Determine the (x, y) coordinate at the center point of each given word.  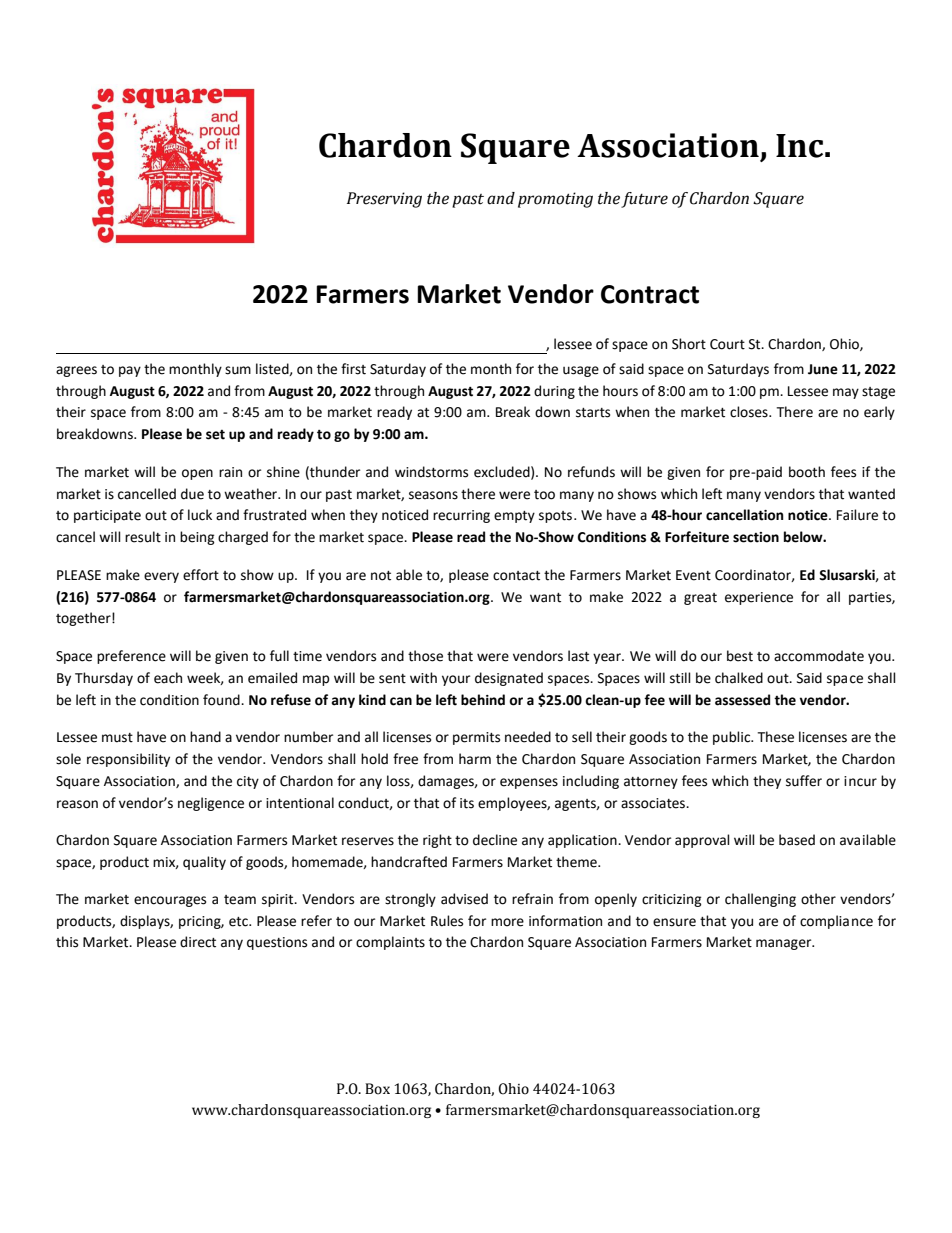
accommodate (819, 656)
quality (204, 863)
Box (377, 1089)
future (644, 200)
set (215, 435)
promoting (555, 200)
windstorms (431, 472)
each (168, 678)
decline (495, 840)
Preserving (384, 200)
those (425, 656)
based (797, 840)
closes (750, 412)
